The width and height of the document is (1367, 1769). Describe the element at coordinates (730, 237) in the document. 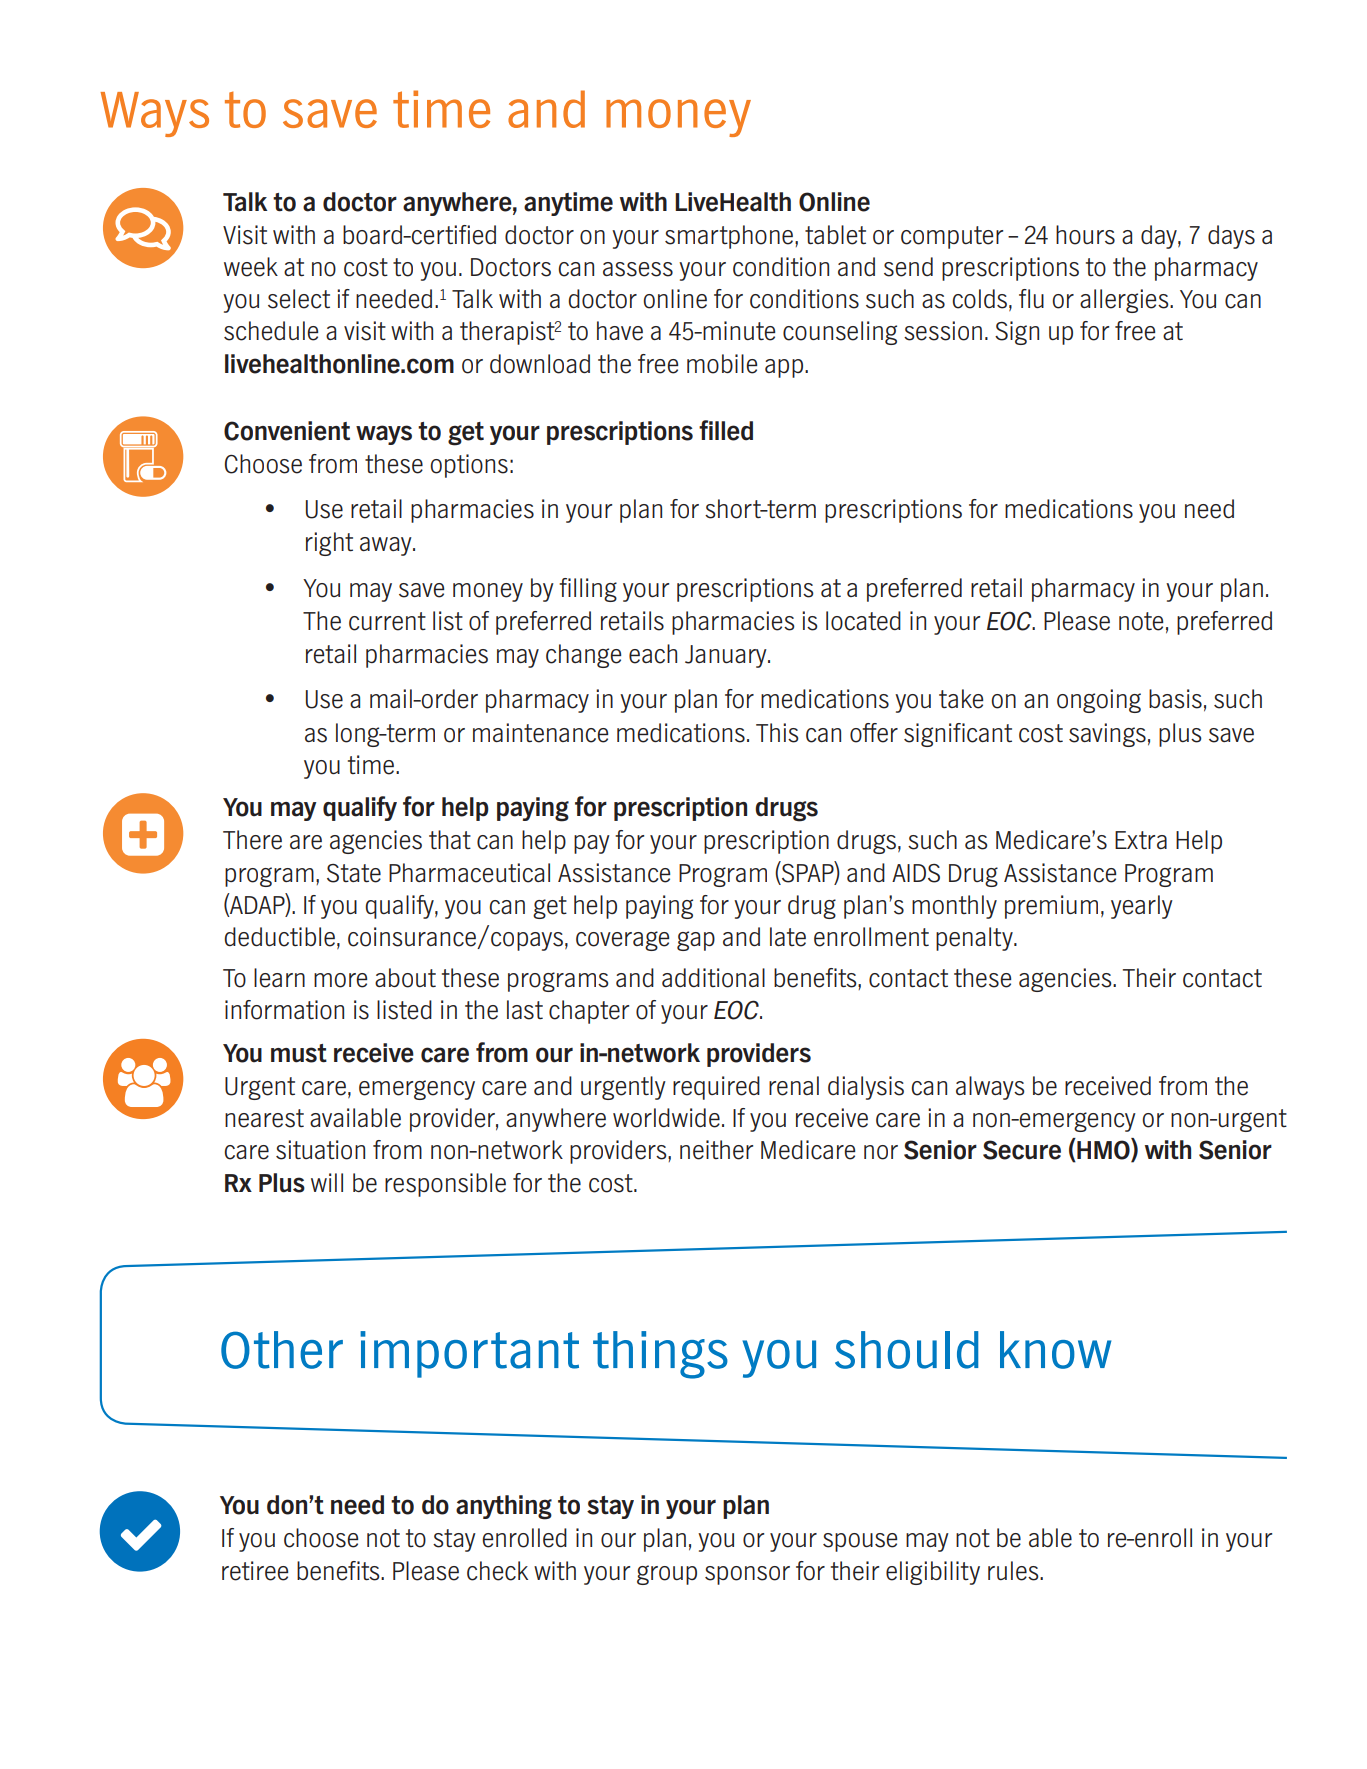

I see `smartphone` at that location.
